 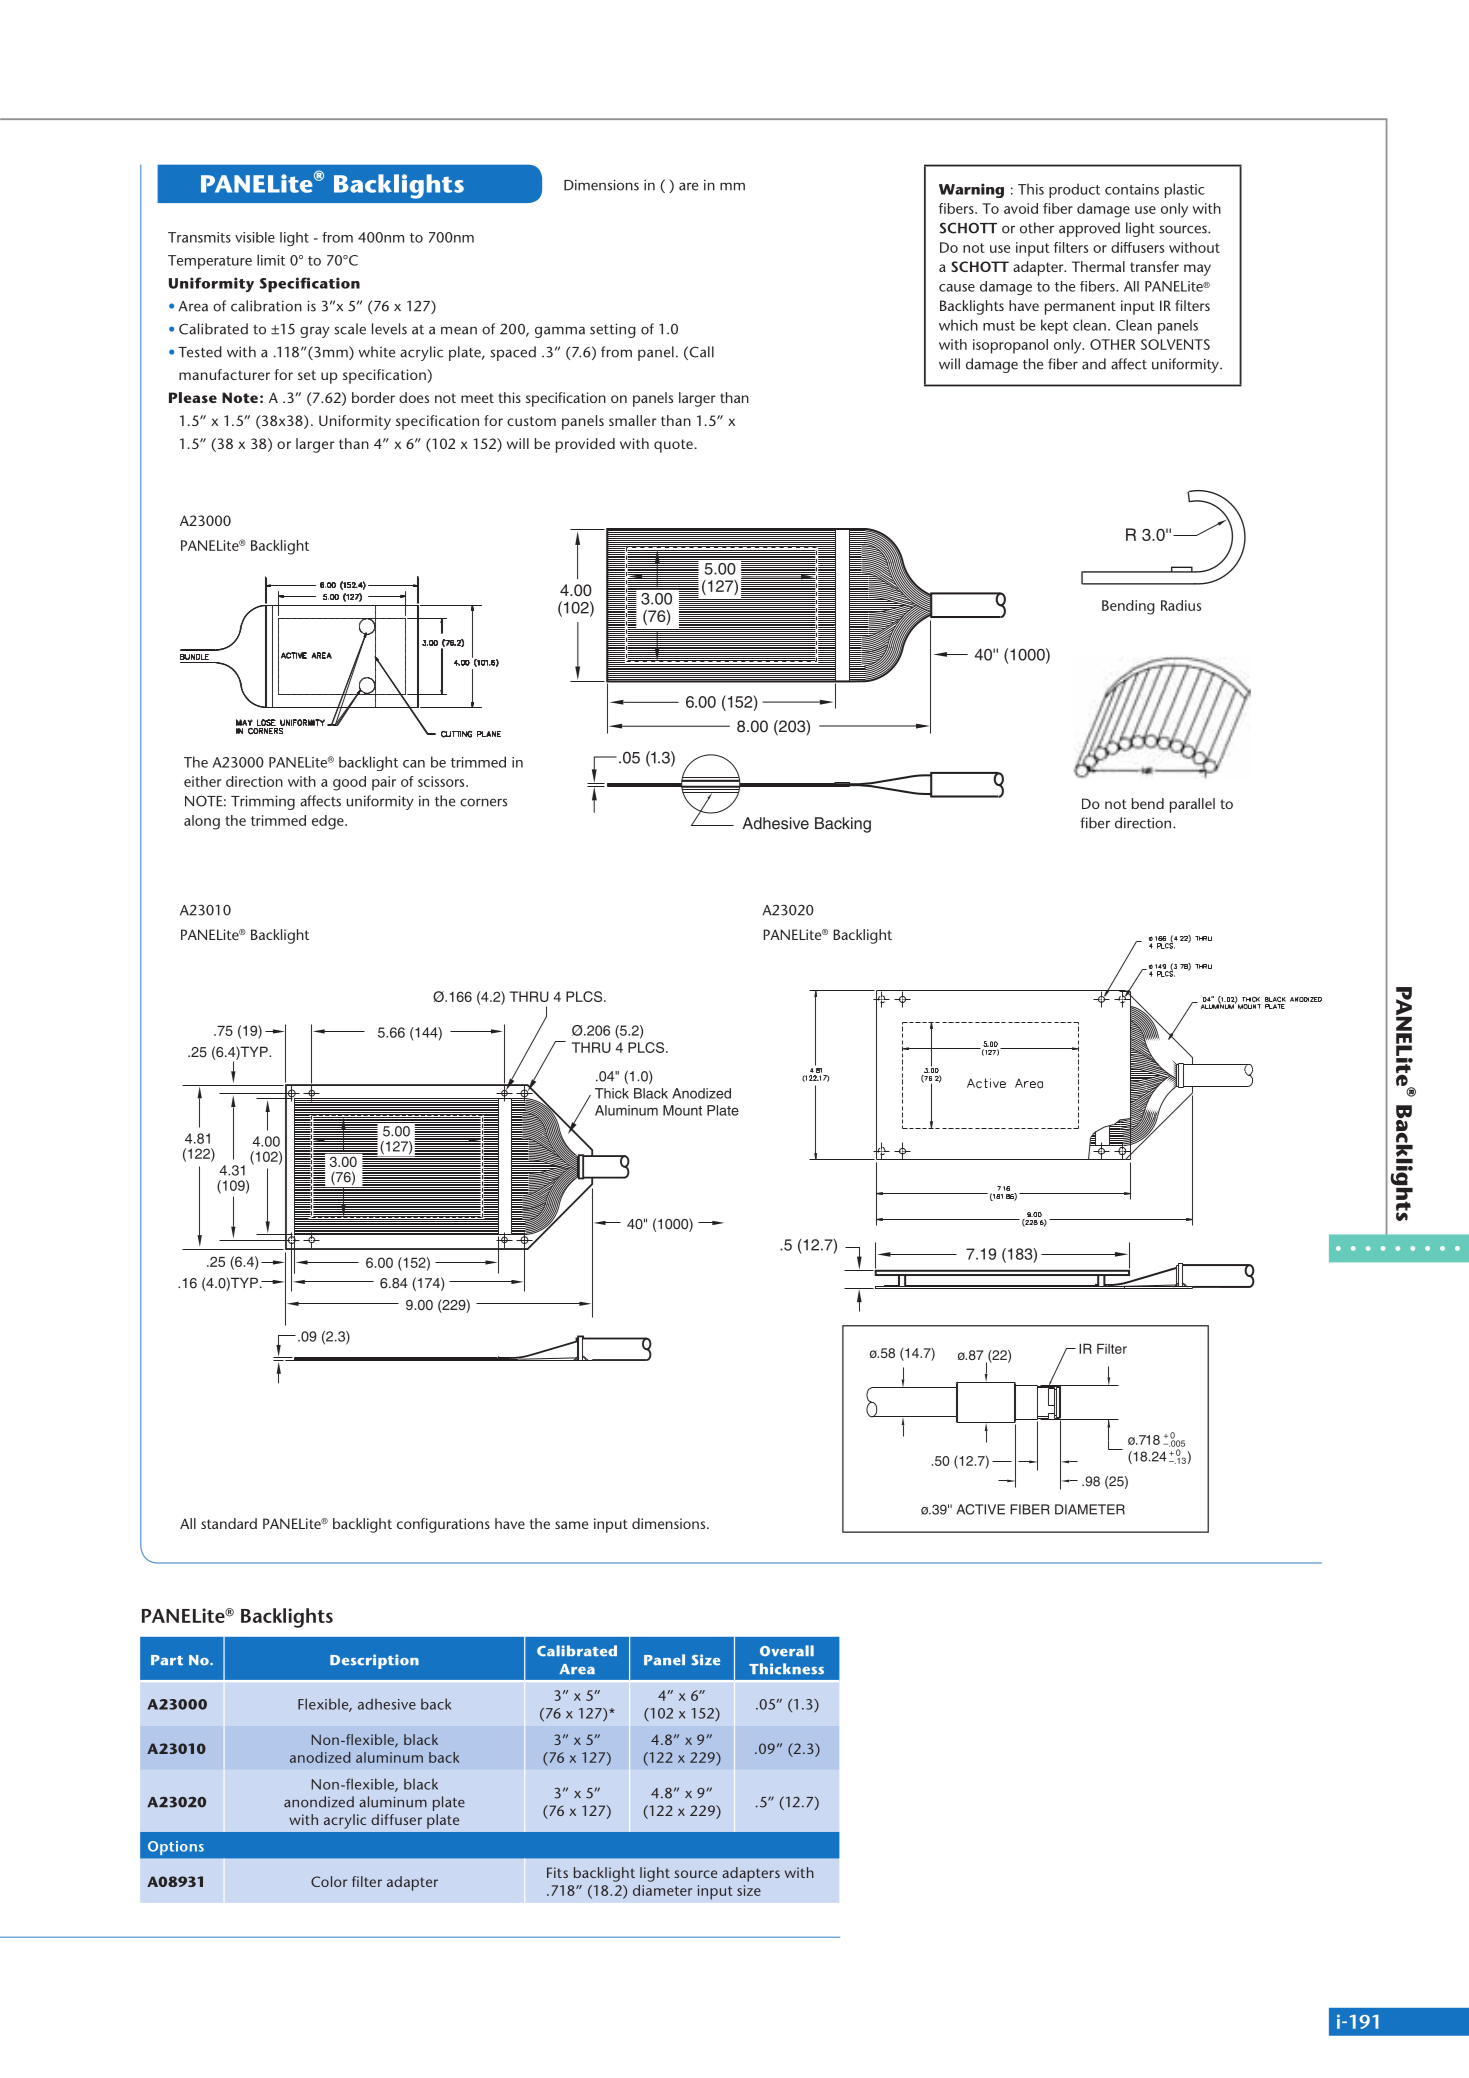 I want to click on diameter, so click(x=662, y=1890).
